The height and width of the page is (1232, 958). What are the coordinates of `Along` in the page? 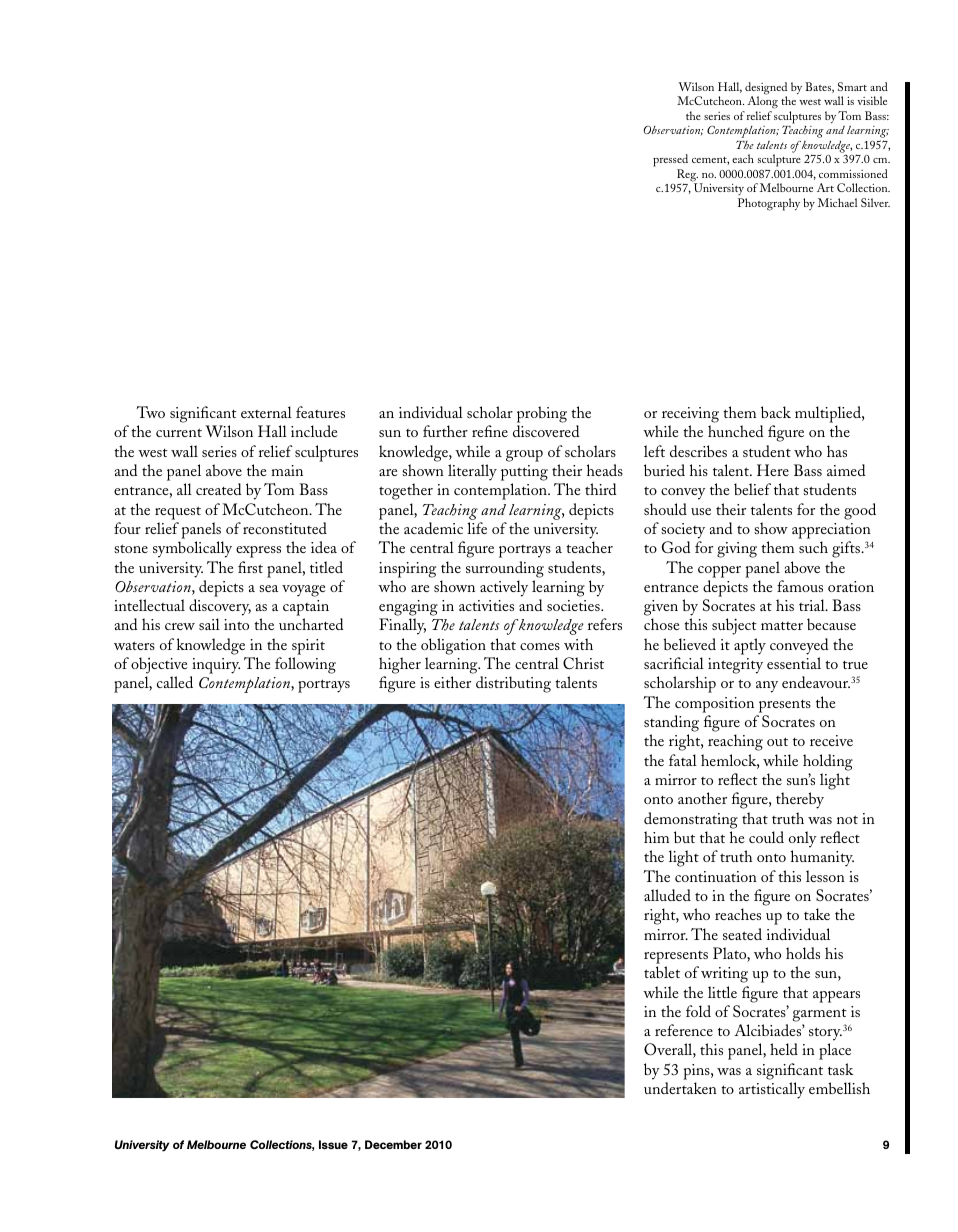 It's located at (762, 104).
